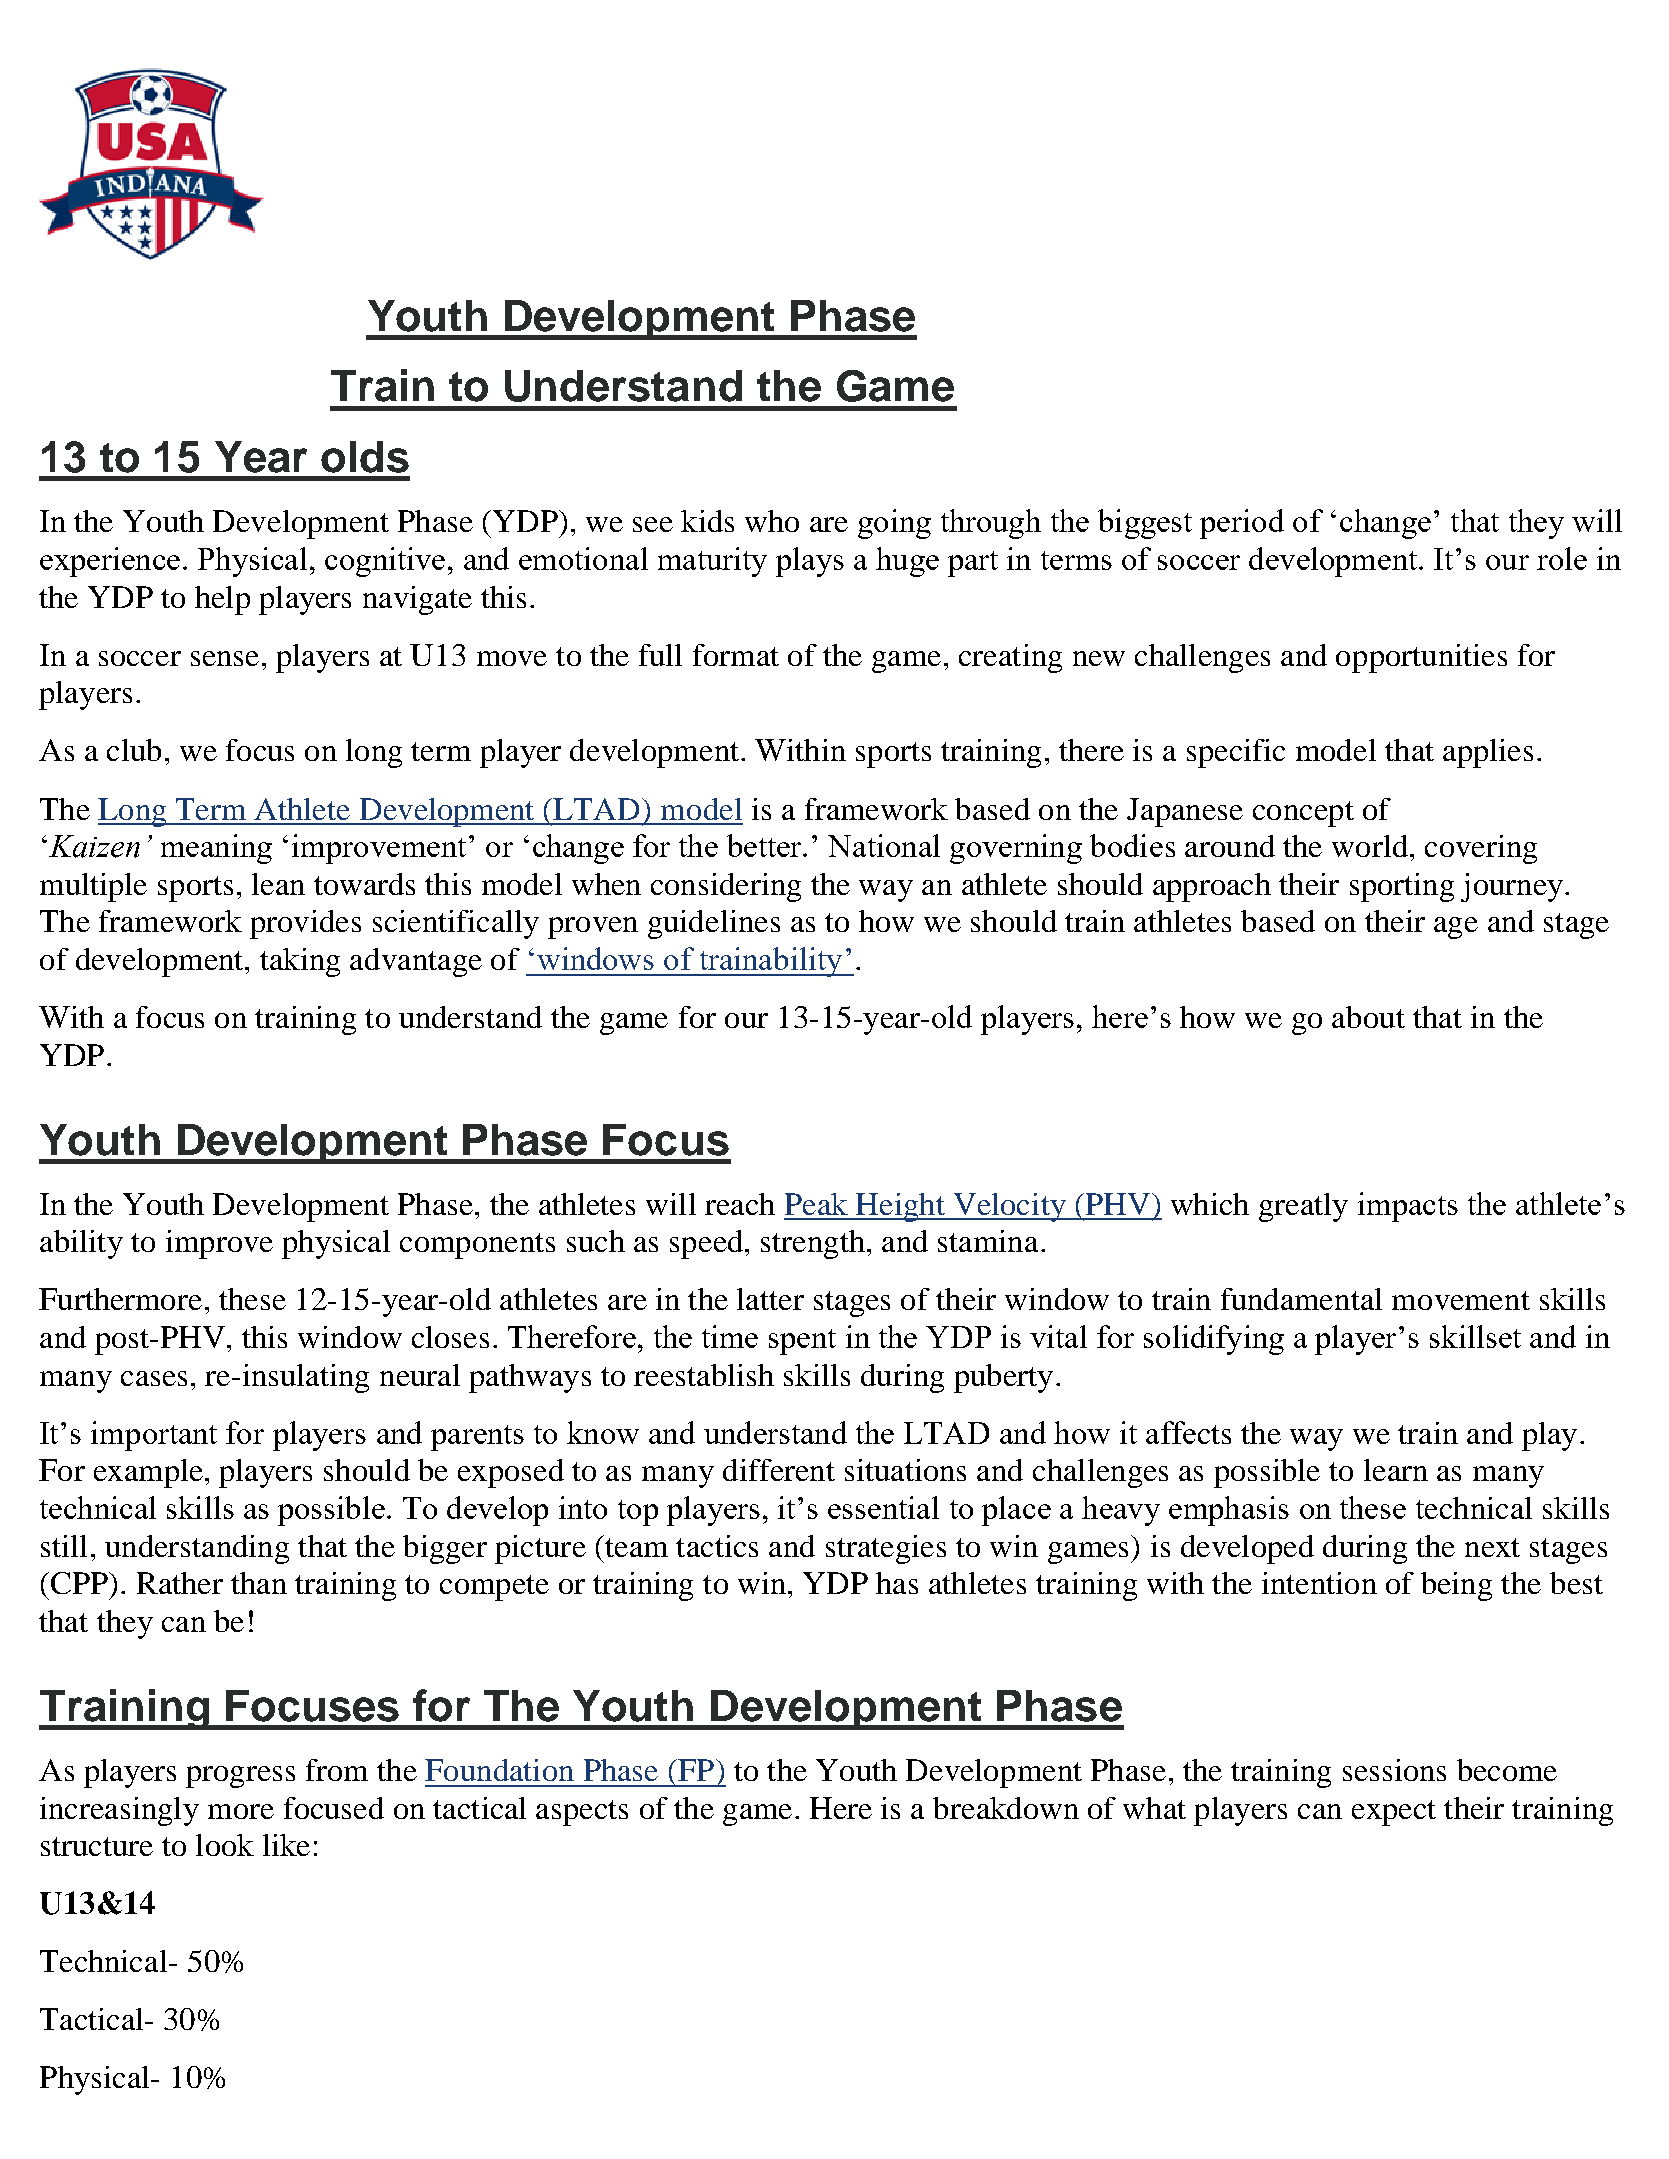  Describe the element at coordinates (365, 457) in the screenshot. I see `olds` at that location.
